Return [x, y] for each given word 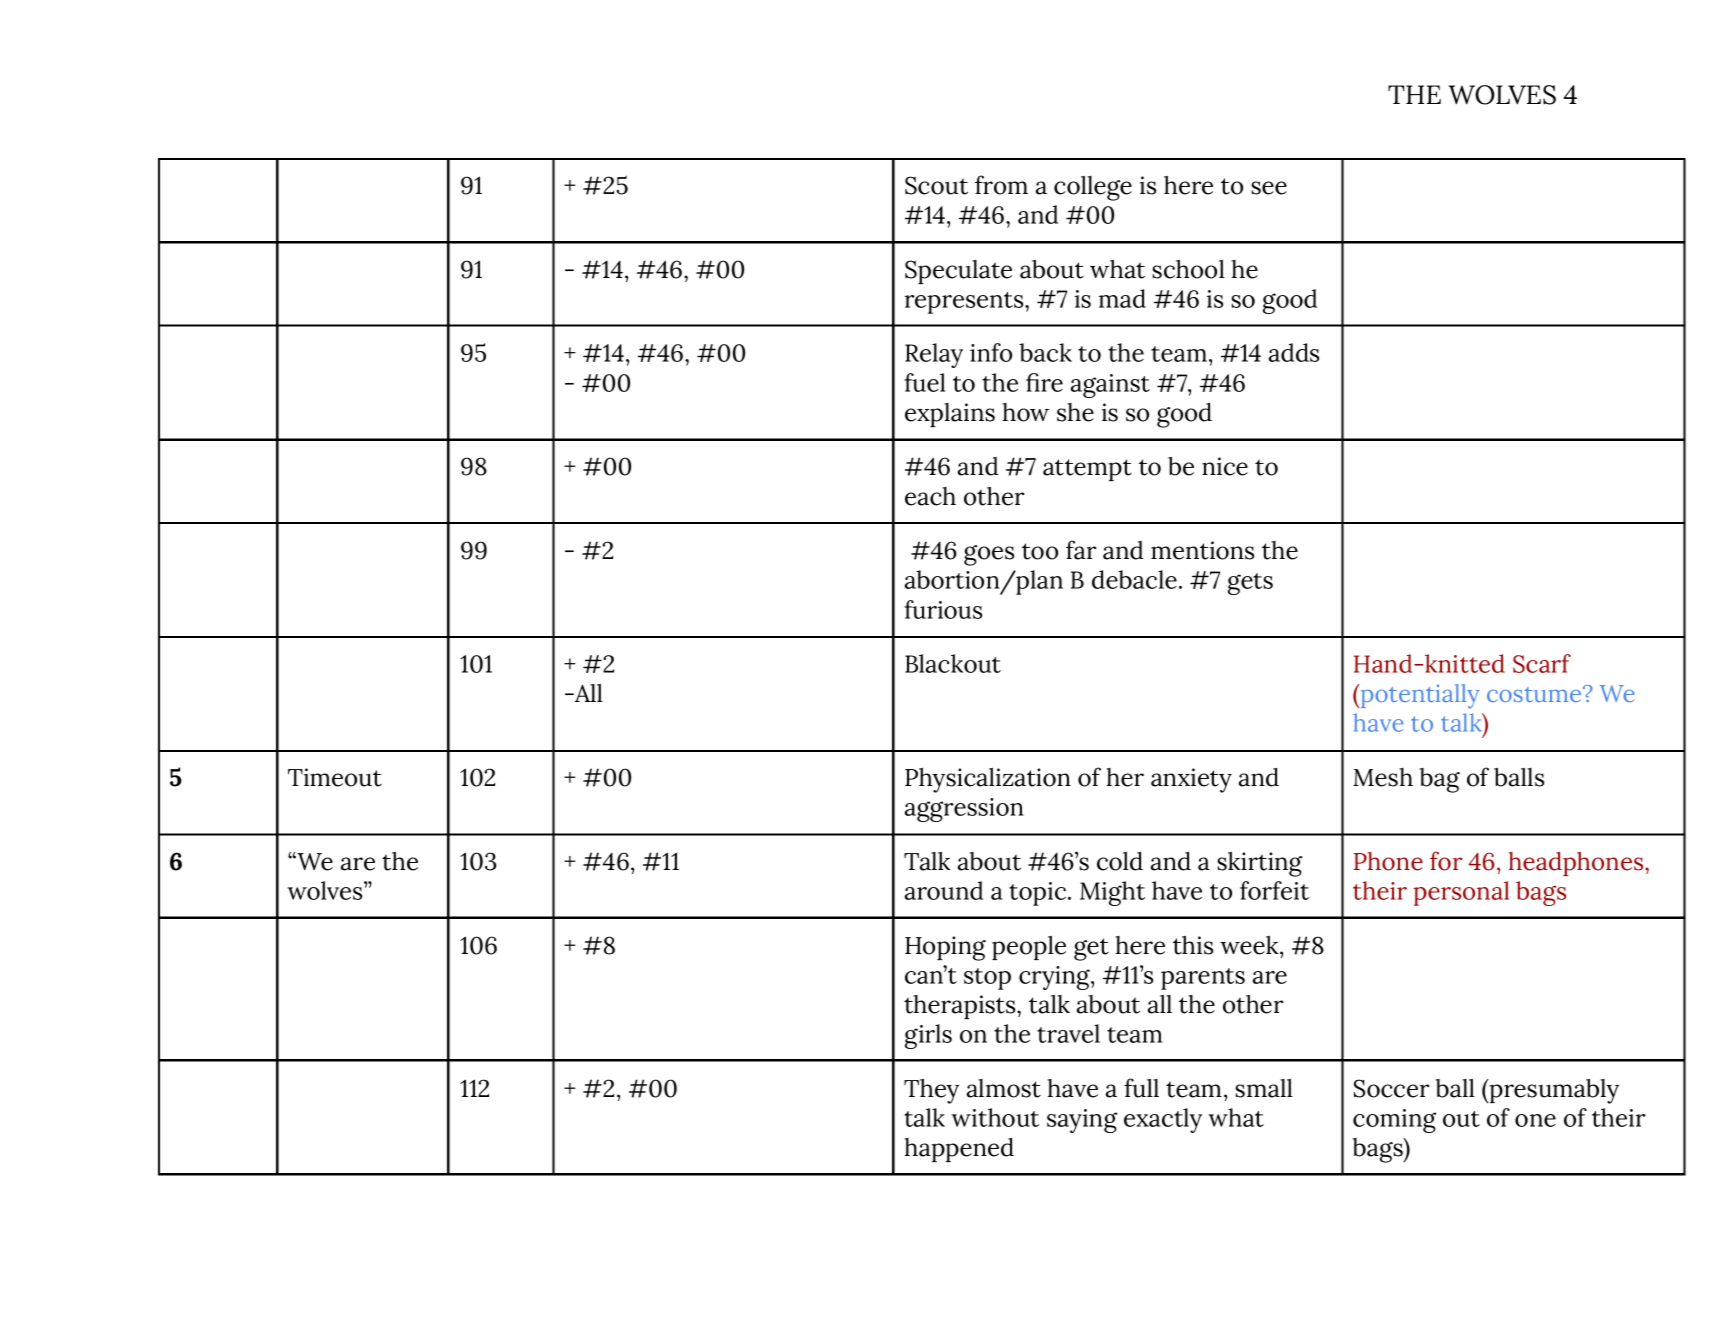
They [931, 1091]
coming [1394, 1121]
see [1269, 188]
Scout [936, 185]
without [995, 1117]
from [1001, 185]
